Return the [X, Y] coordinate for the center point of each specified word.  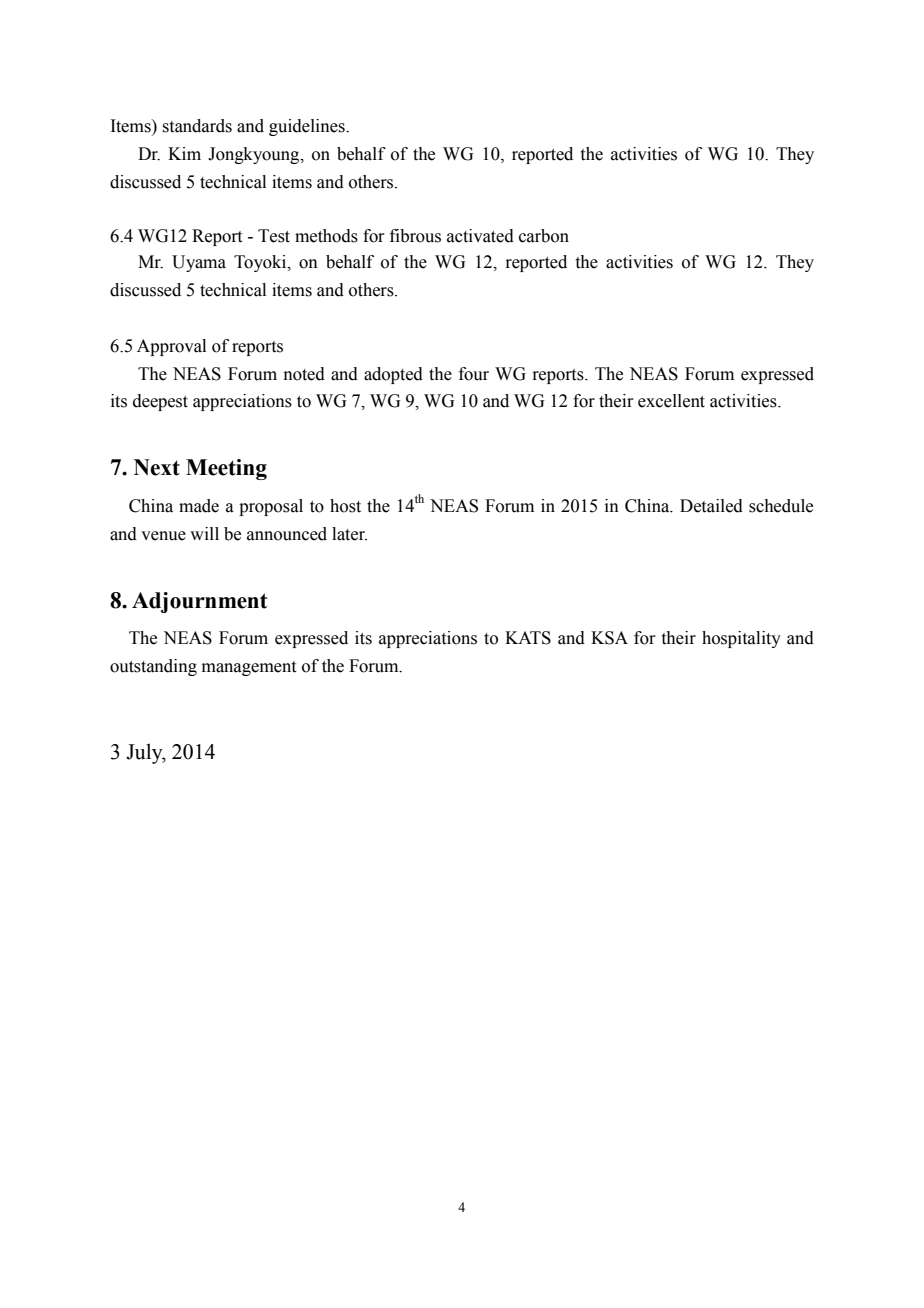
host [345, 506]
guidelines [308, 127]
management [249, 668]
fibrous [415, 236]
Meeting [226, 469]
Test [274, 236]
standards [197, 126]
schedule [781, 506]
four [474, 374]
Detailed [711, 506]
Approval [171, 347]
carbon [544, 236]
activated [480, 236]
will [204, 533]
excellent [671, 401]
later [349, 534]
